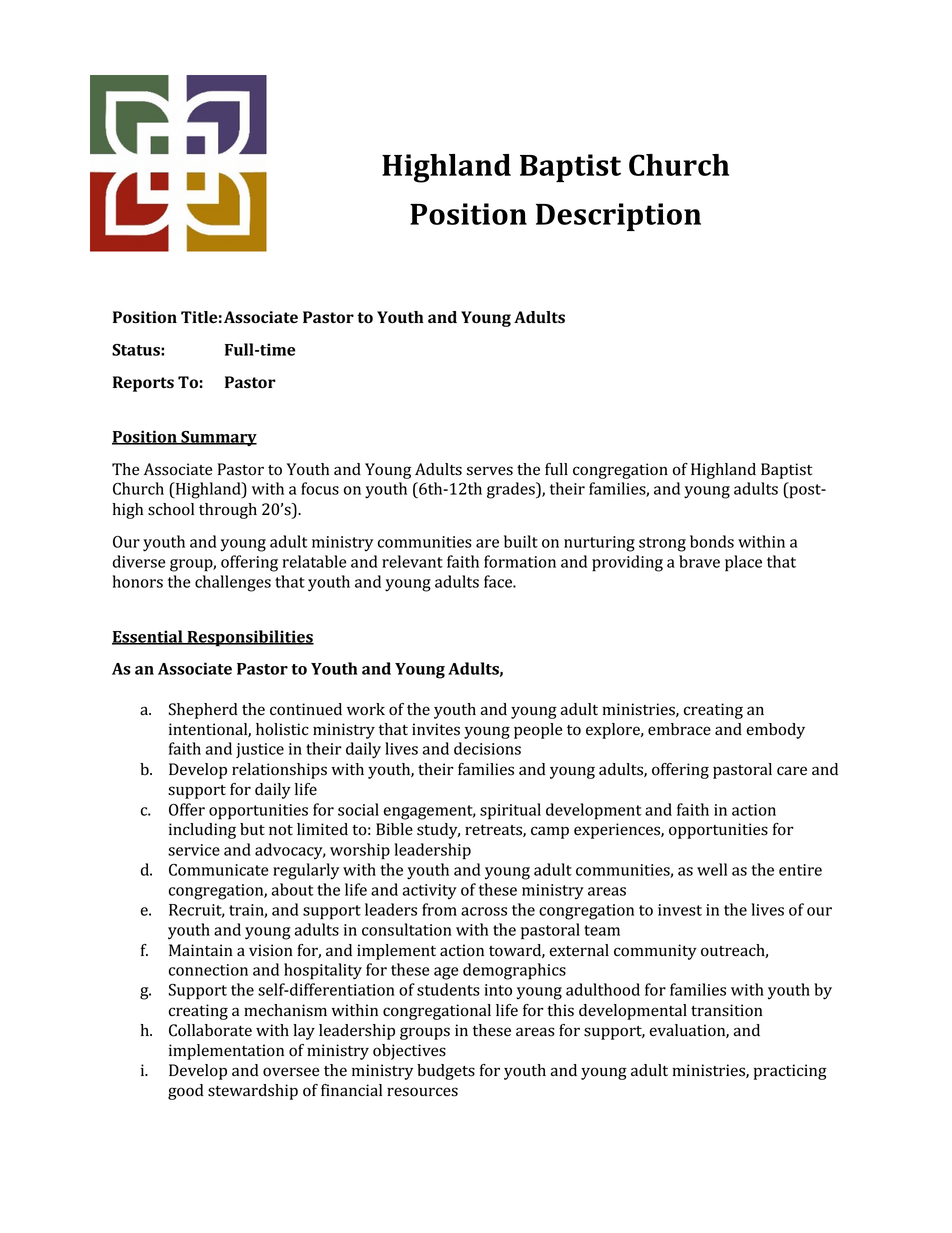 This screenshot has width=952, height=1233. Describe the element at coordinates (143, 384) in the screenshot. I see `Reports` at that location.
